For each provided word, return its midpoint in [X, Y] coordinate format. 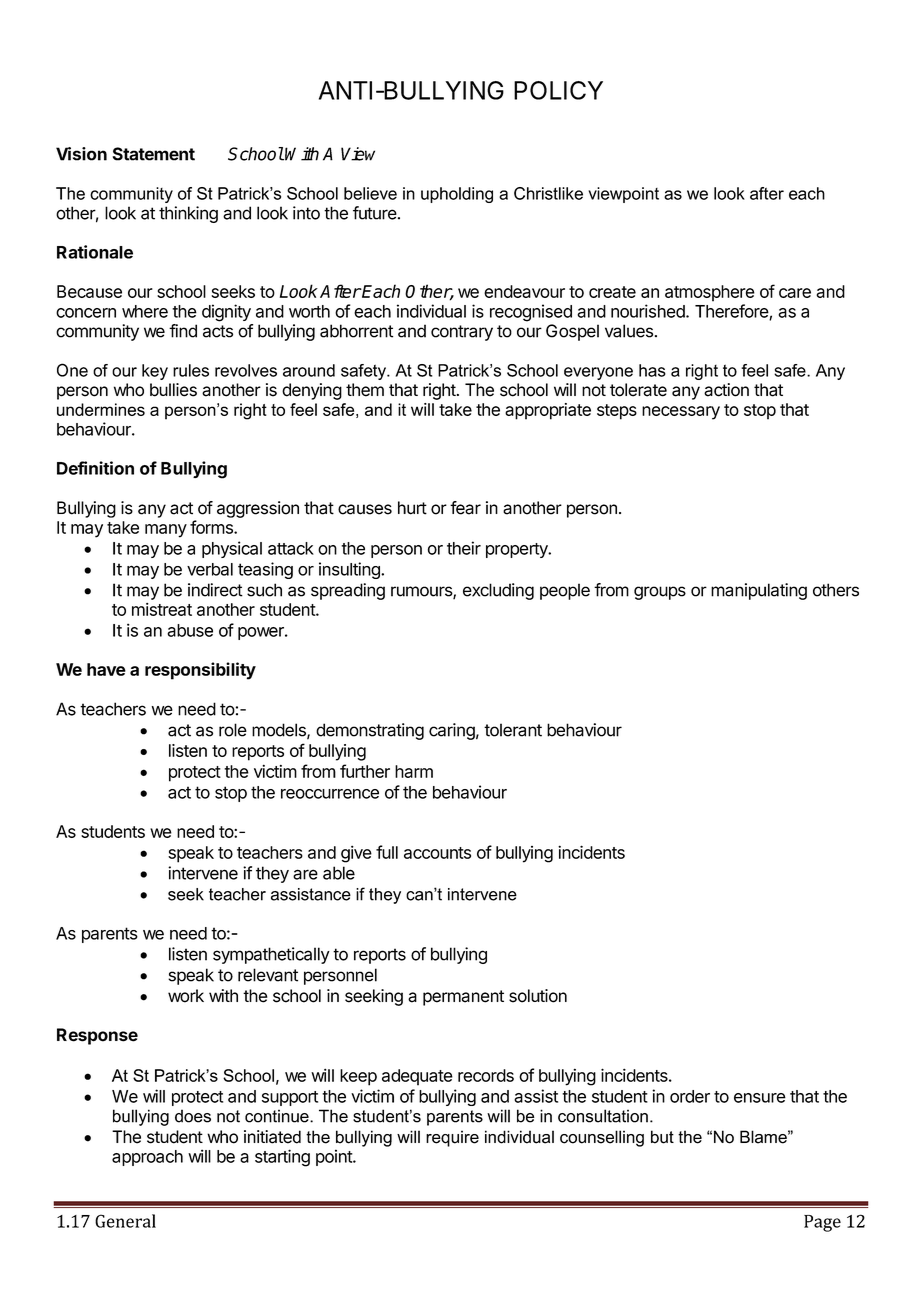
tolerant [513, 730]
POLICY [558, 90]
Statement [153, 154]
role [233, 730]
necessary [681, 413]
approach [147, 1158]
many [166, 531]
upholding [457, 195]
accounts [437, 853]
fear [465, 508]
